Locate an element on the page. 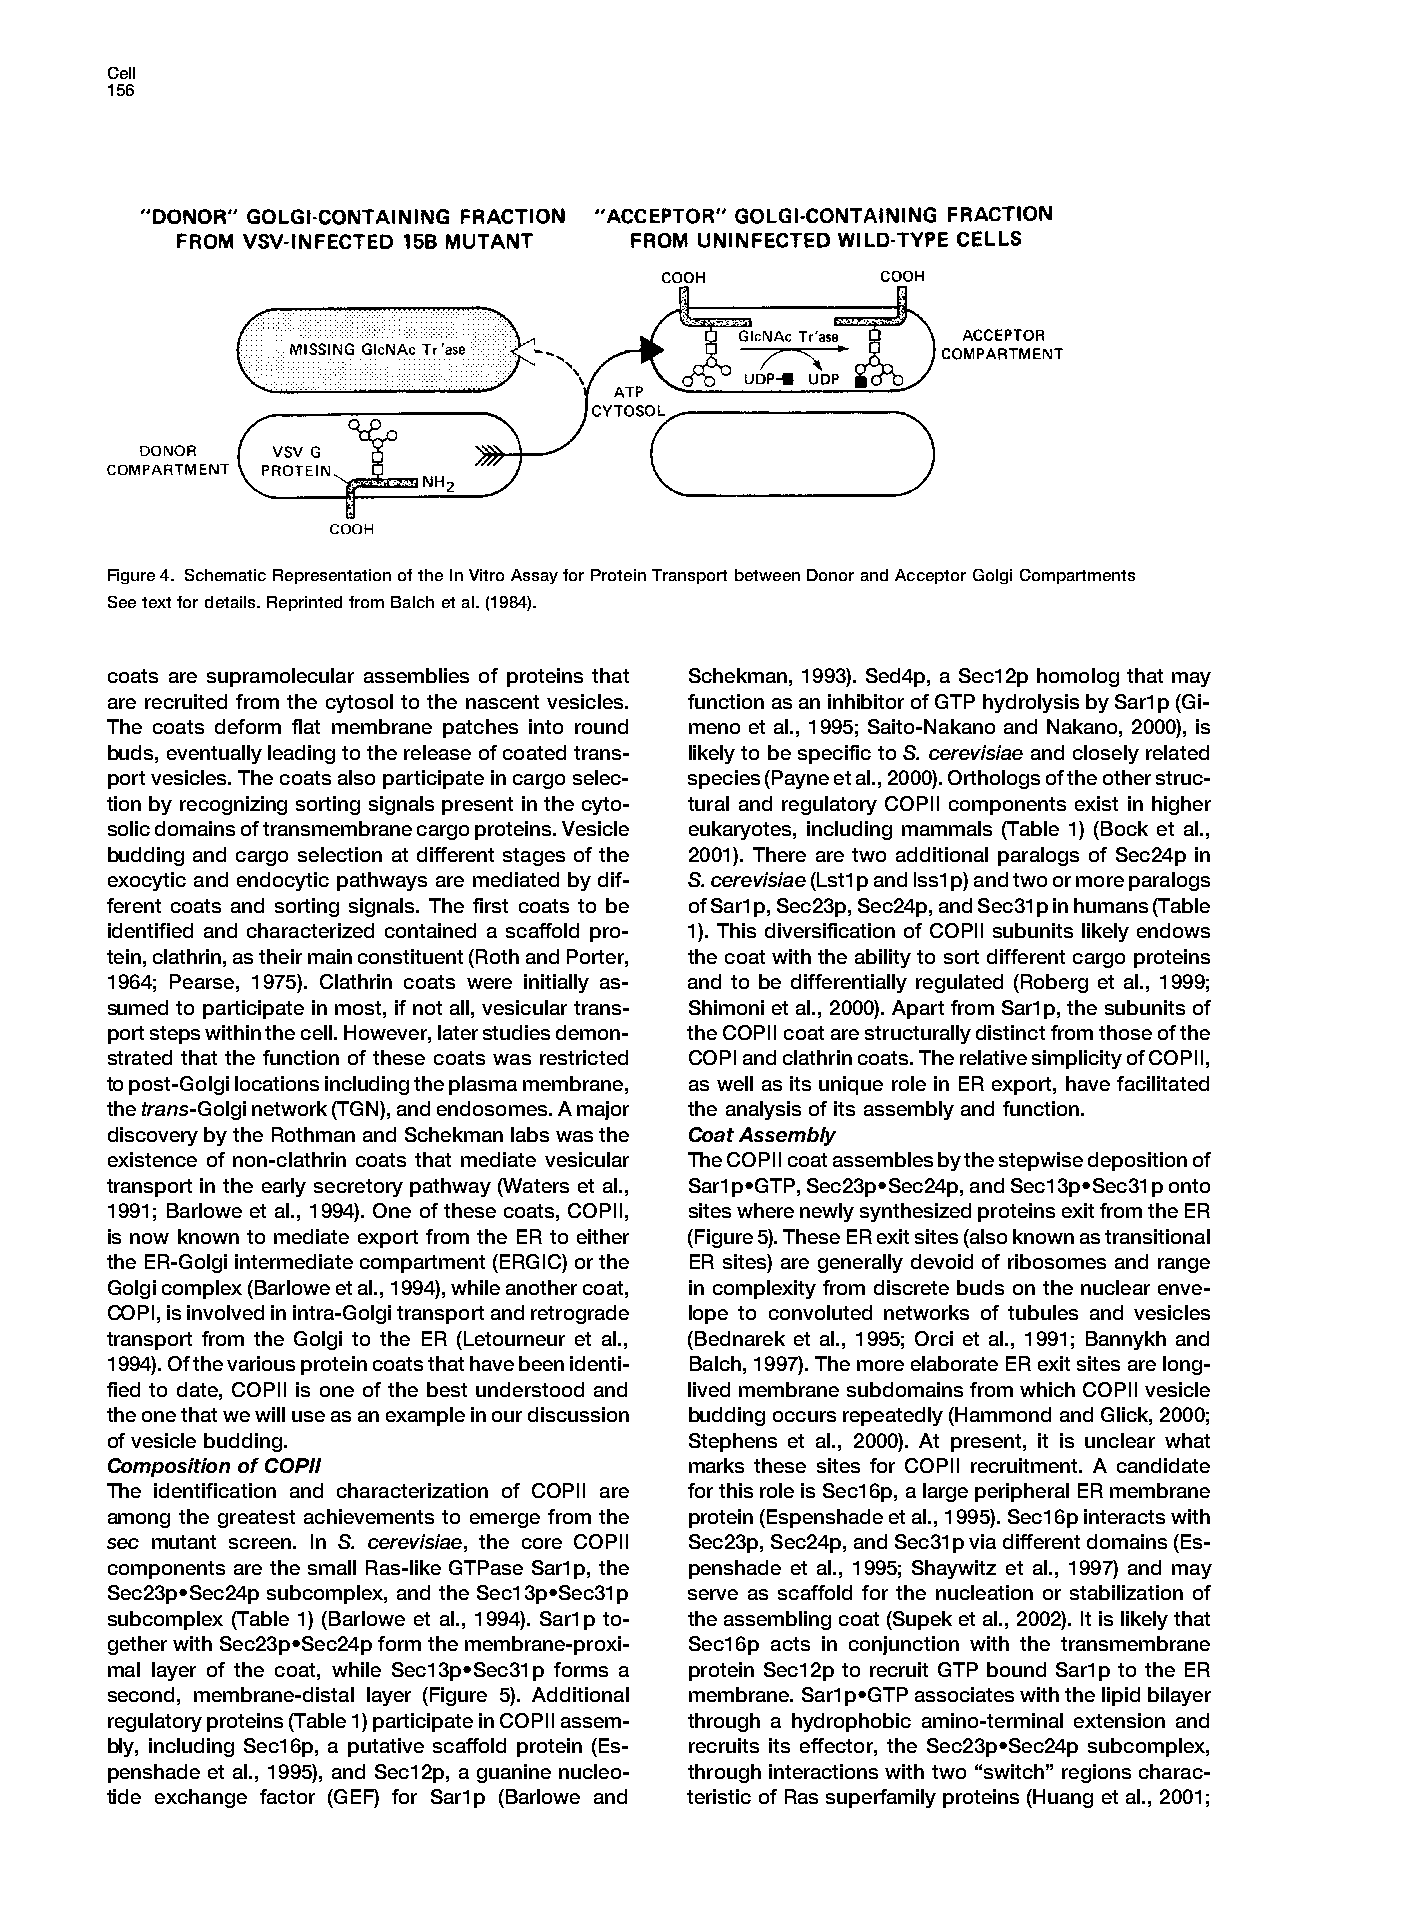  factor is located at coordinates (287, 1796).
